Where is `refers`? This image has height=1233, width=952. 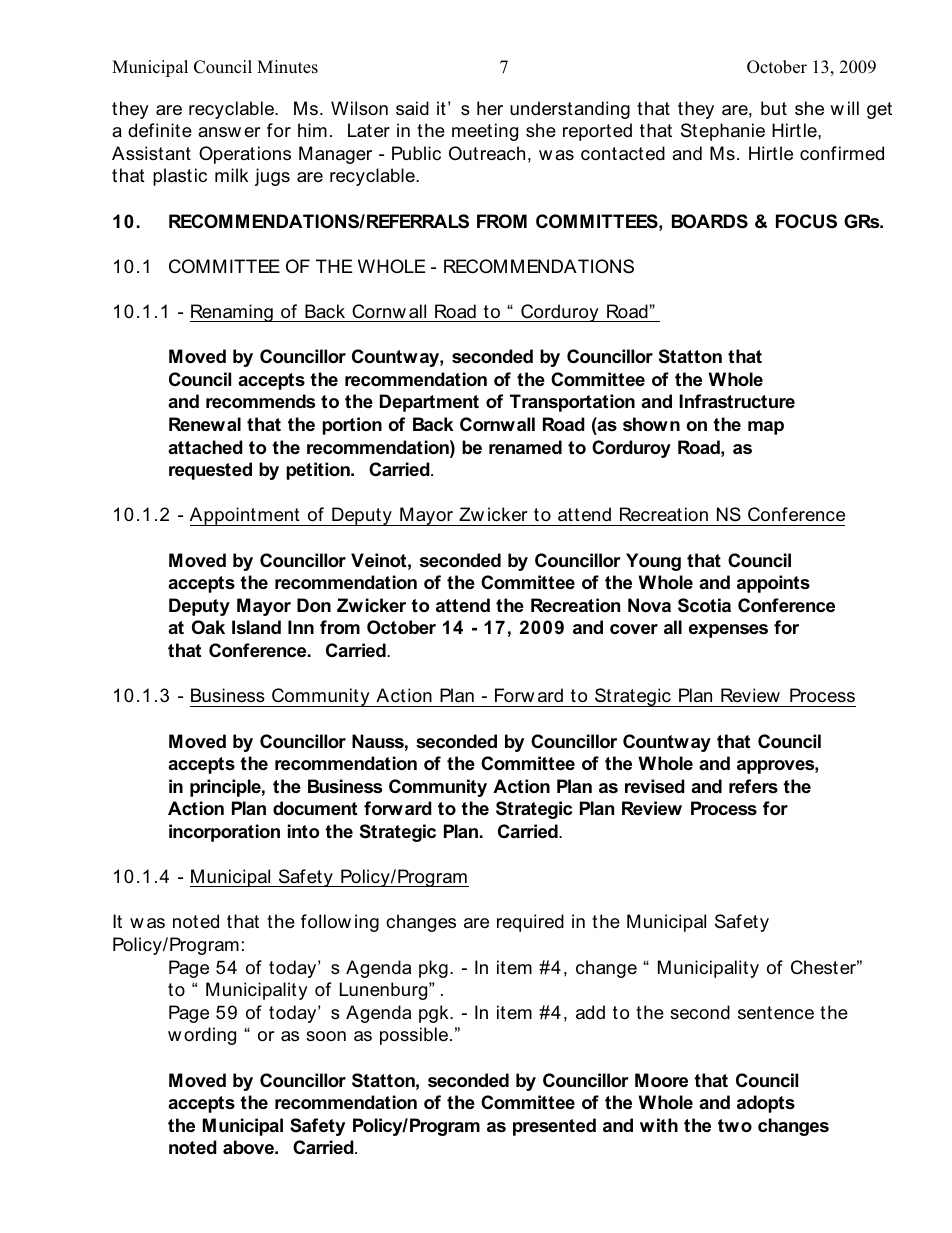 refers is located at coordinates (753, 786).
